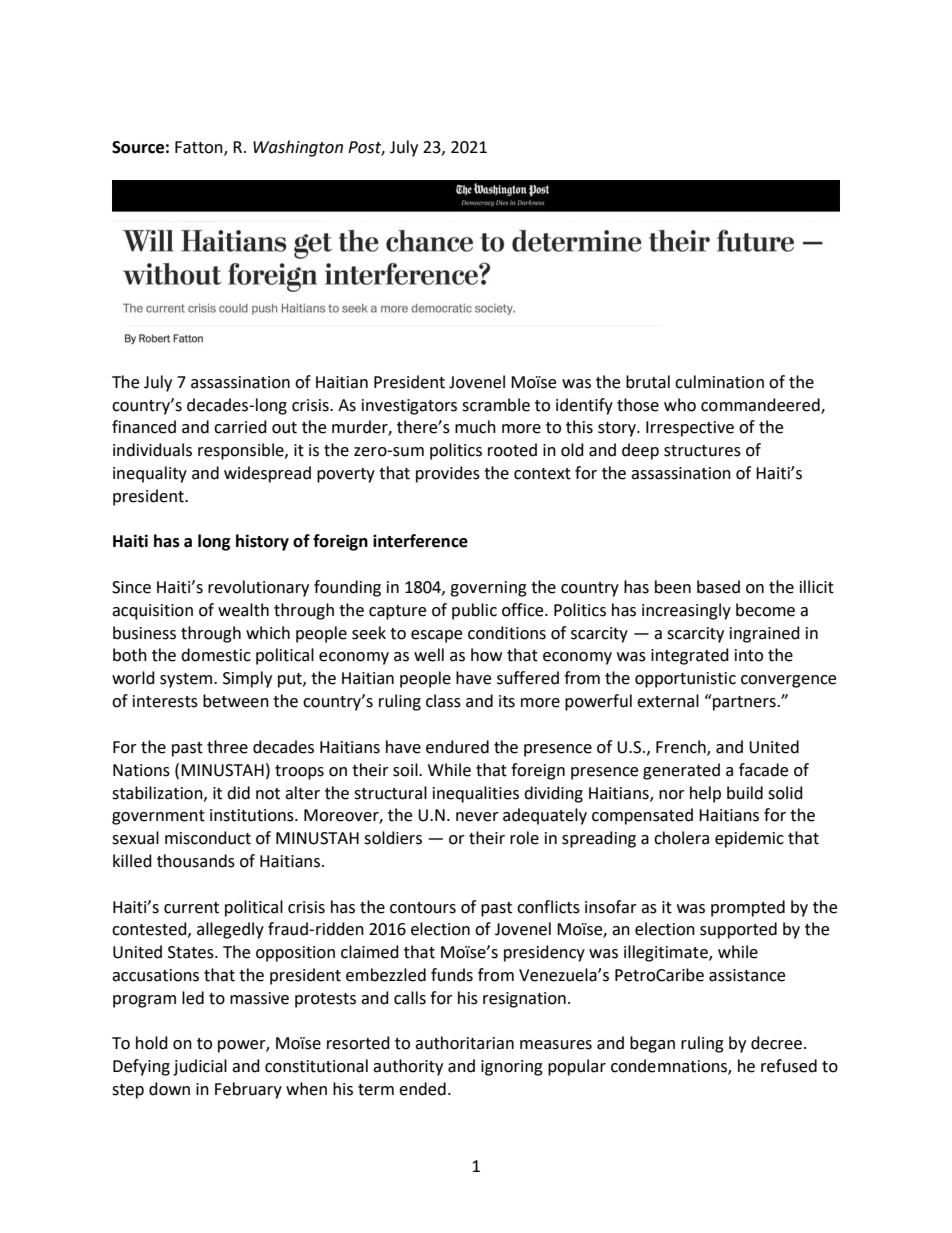 Image resolution: width=952 pixels, height=1233 pixels. What do you see at coordinates (765, 610) in the screenshot?
I see `become` at bounding box center [765, 610].
